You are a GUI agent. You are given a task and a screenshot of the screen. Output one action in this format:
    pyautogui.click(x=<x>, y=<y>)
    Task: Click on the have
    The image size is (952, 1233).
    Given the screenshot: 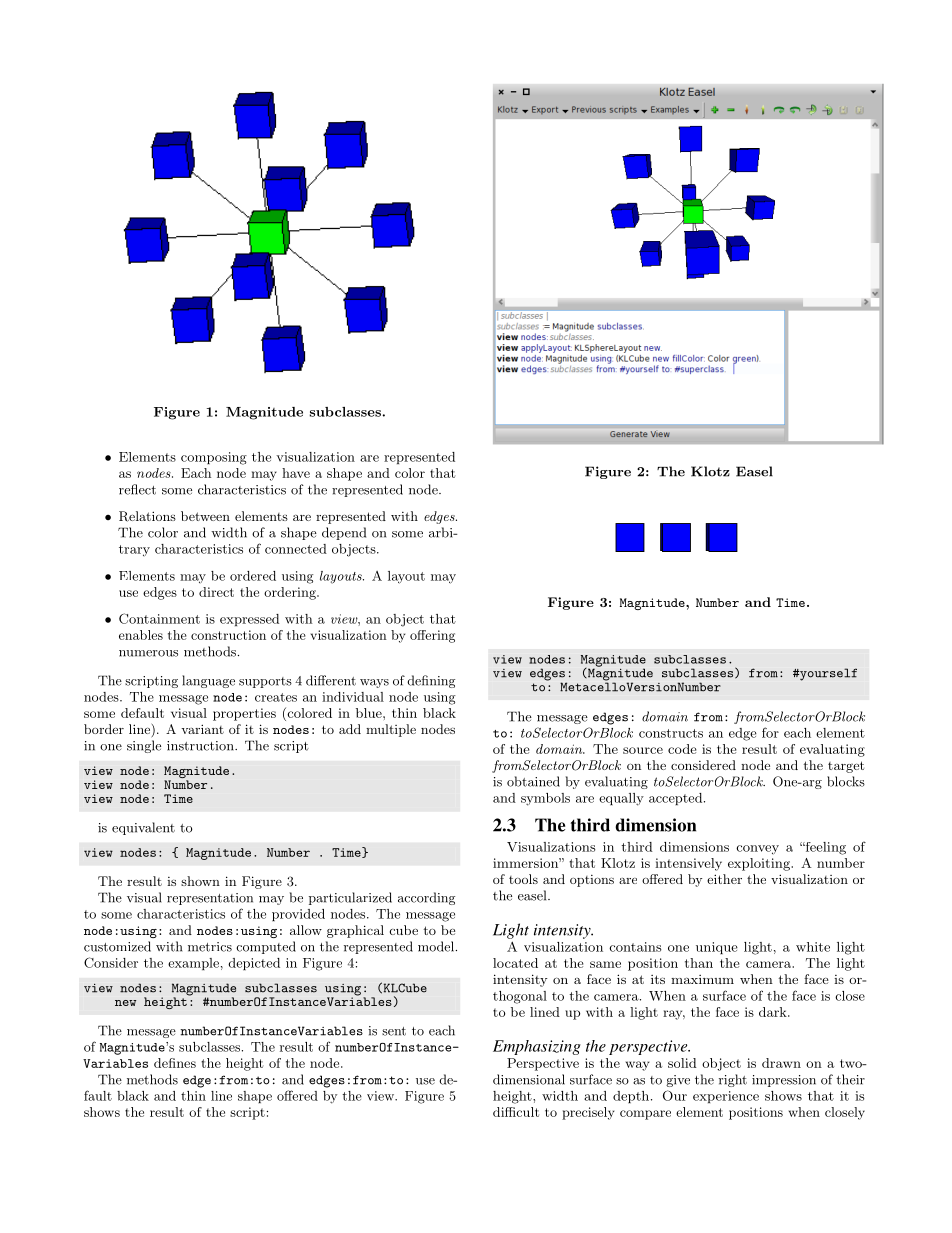 What is the action you would take?
    pyautogui.click(x=296, y=473)
